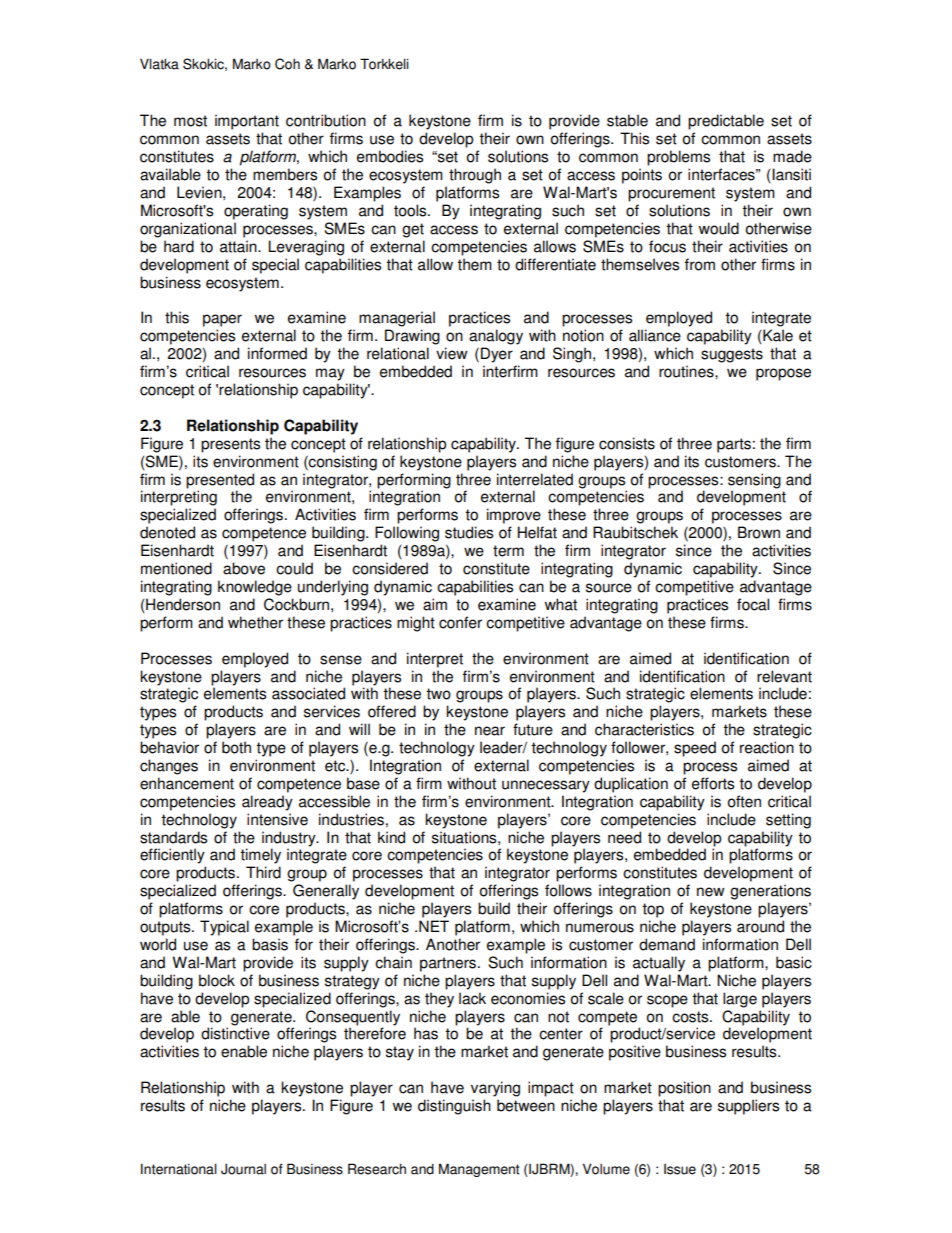 This document has height=1233, width=952. I want to click on whether, so click(255, 622).
